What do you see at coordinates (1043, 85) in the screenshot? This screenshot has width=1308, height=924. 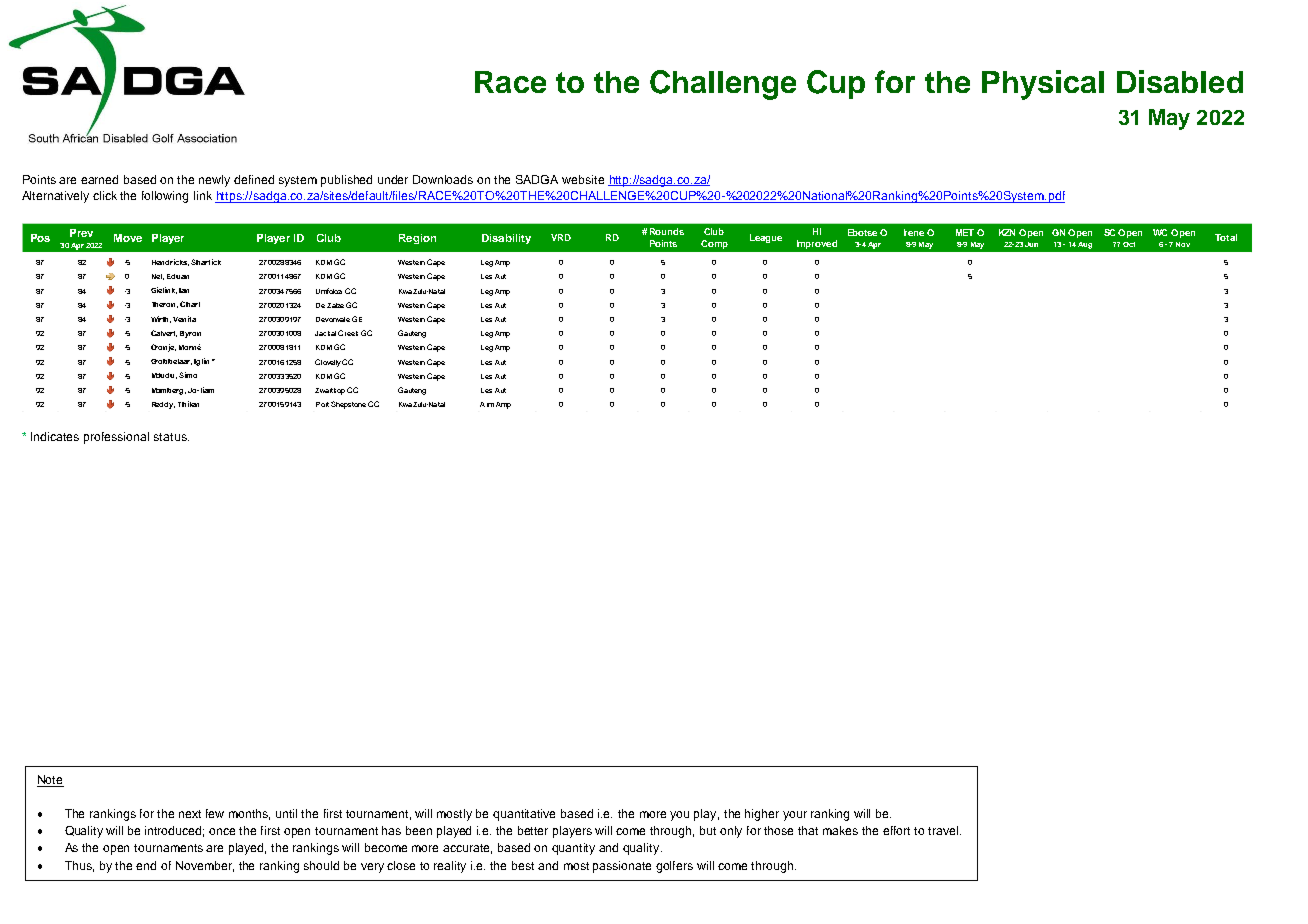 I see `Physical` at bounding box center [1043, 85].
